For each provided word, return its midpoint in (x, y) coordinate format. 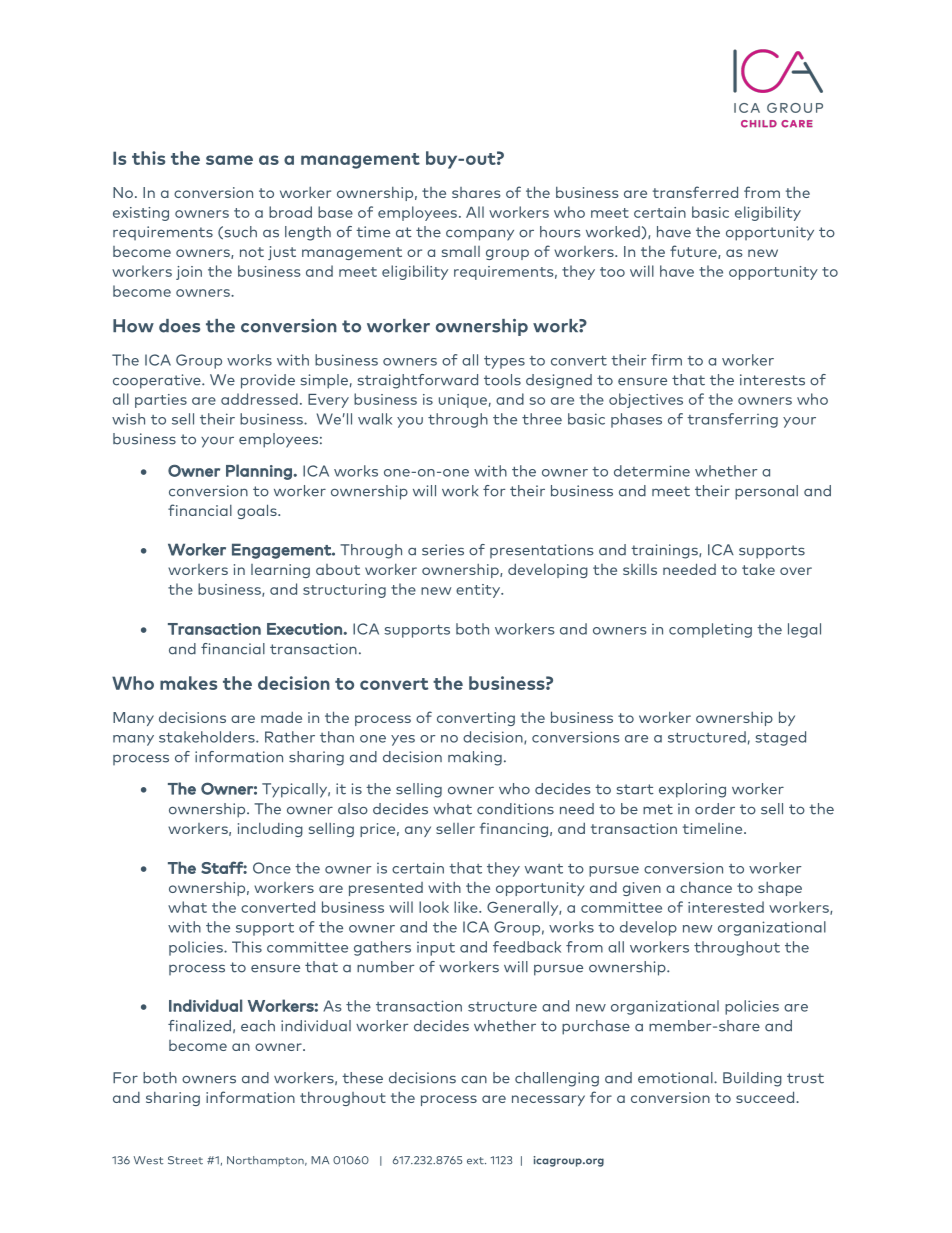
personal (766, 492)
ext (476, 1161)
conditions (515, 809)
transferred (695, 192)
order (715, 809)
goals (258, 511)
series (443, 550)
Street (185, 1160)
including (270, 830)
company (480, 235)
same (229, 160)
